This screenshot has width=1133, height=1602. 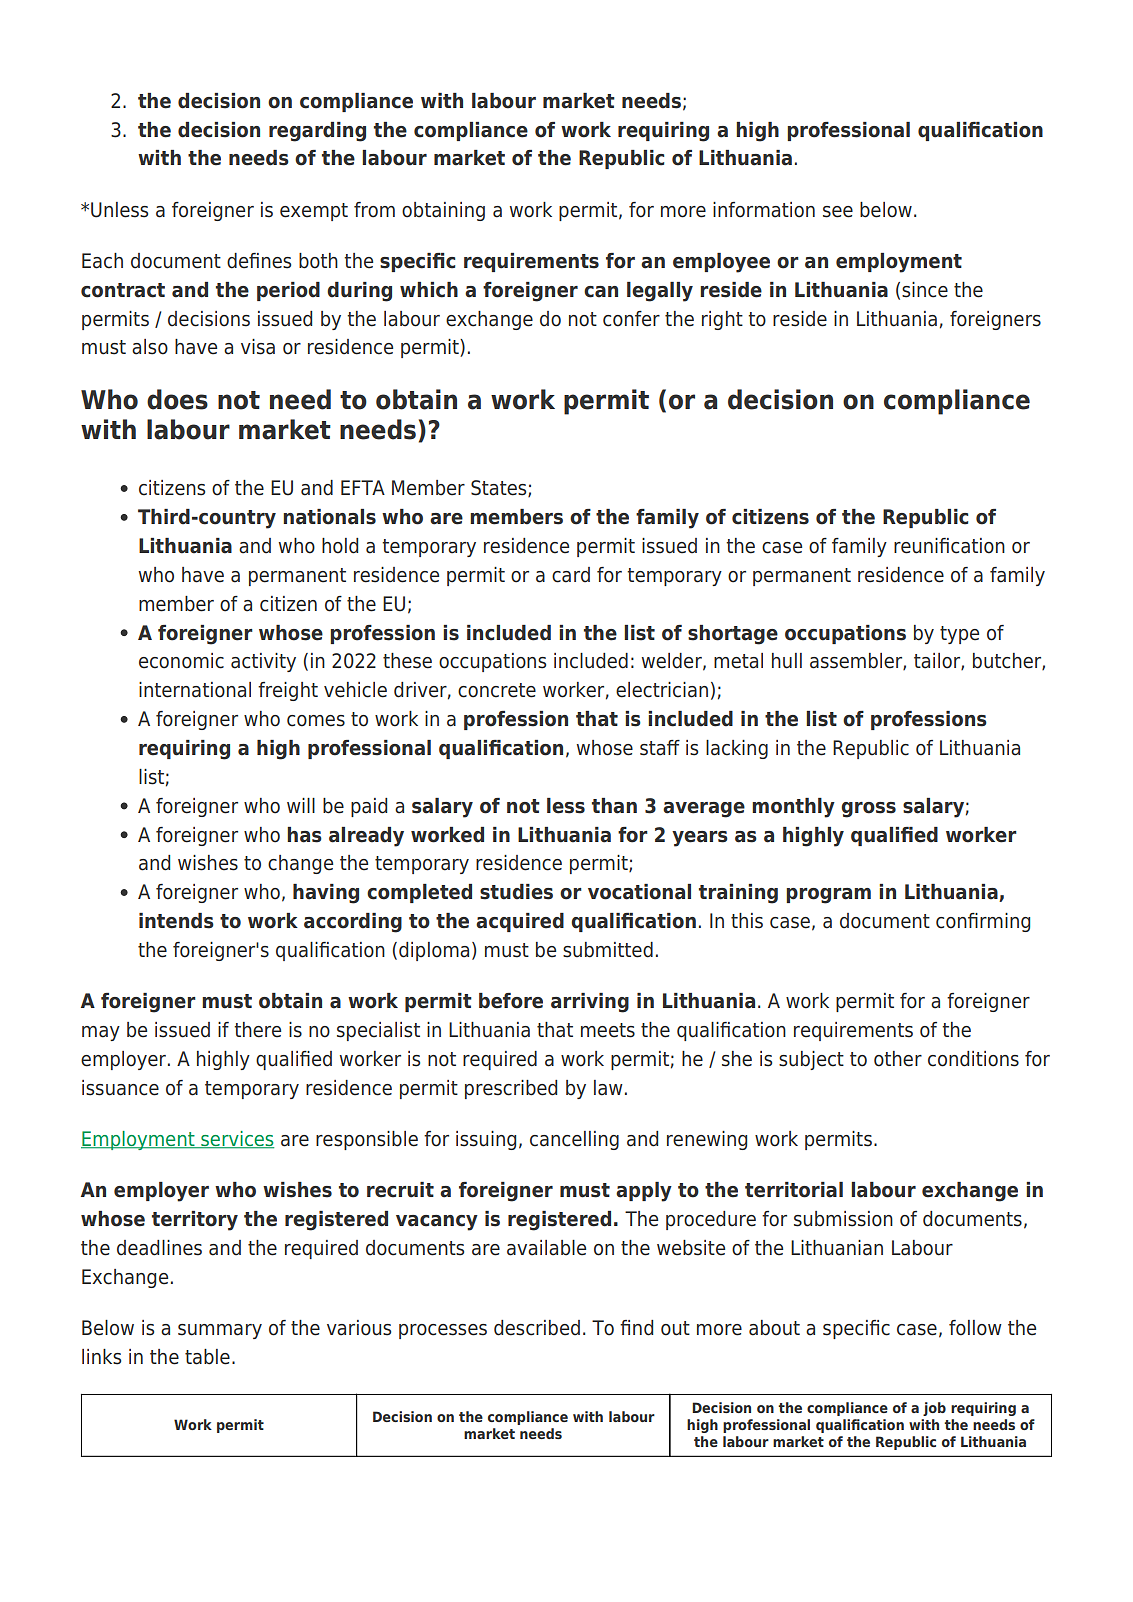 What do you see at coordinates (571, 575) in the screenshot?
I see `card` at bounding box center [571, 575].
